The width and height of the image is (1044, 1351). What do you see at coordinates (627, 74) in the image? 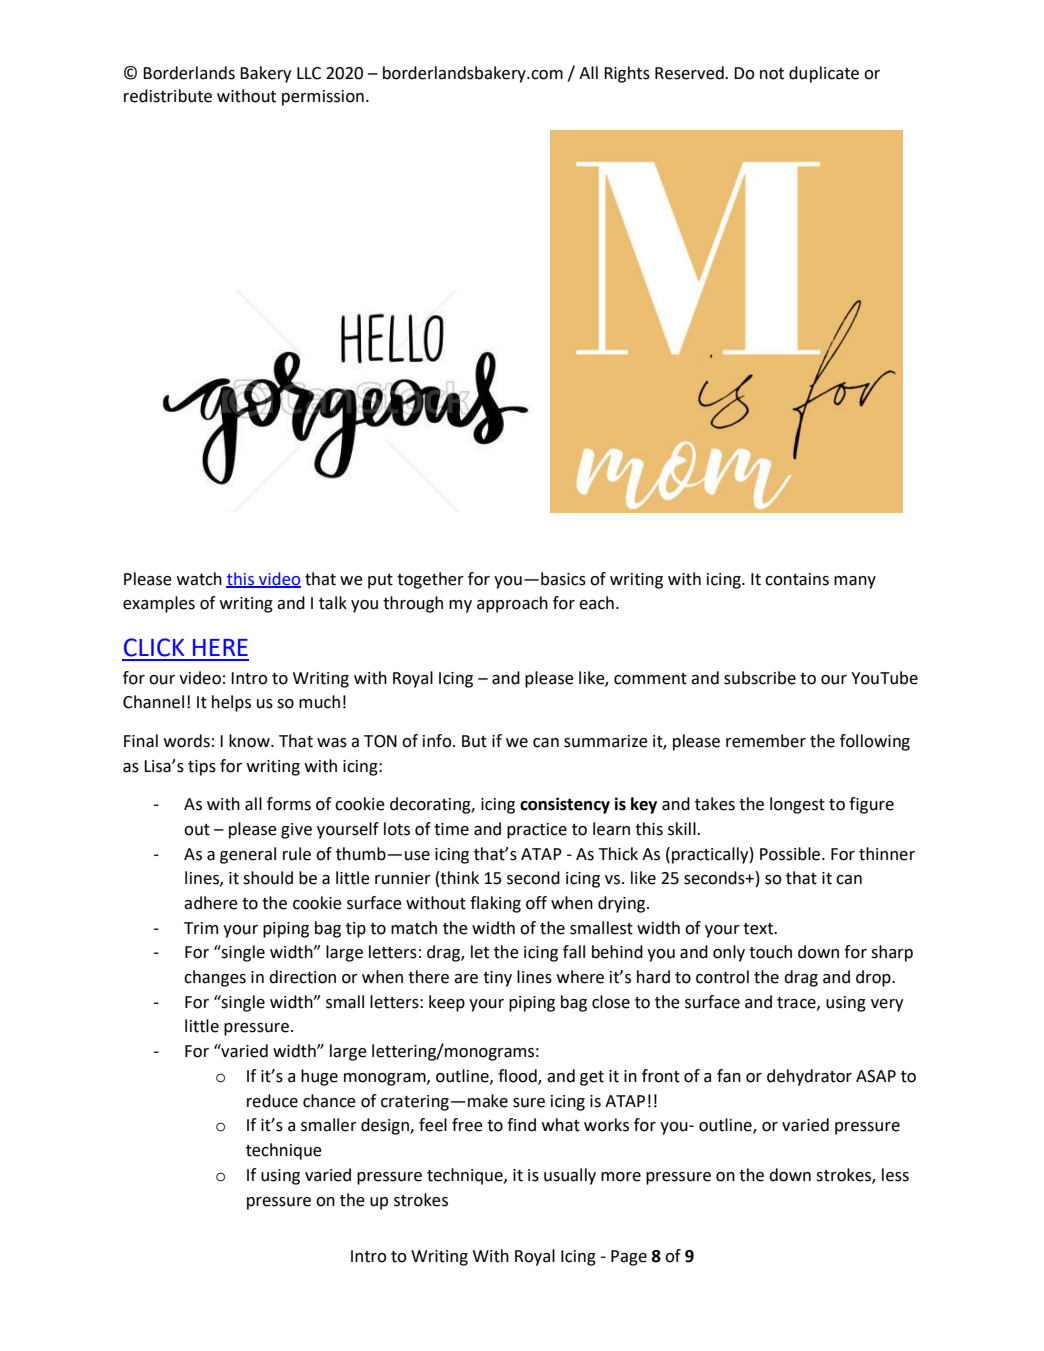
I see `Rights` at bounding box center [627, 74].
